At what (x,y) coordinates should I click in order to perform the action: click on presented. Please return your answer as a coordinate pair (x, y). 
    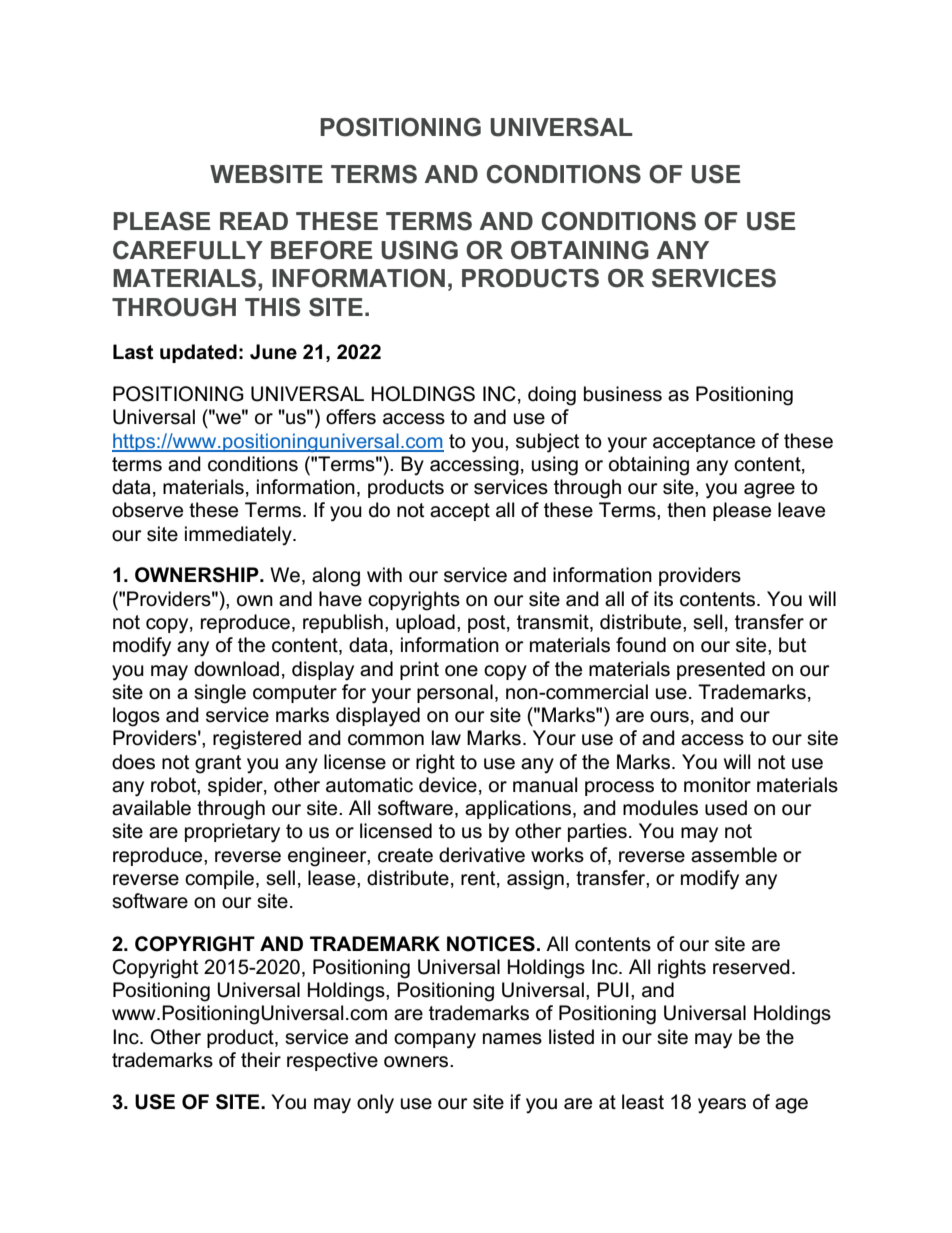
    Looking at the image, I should click on (721, 670).
